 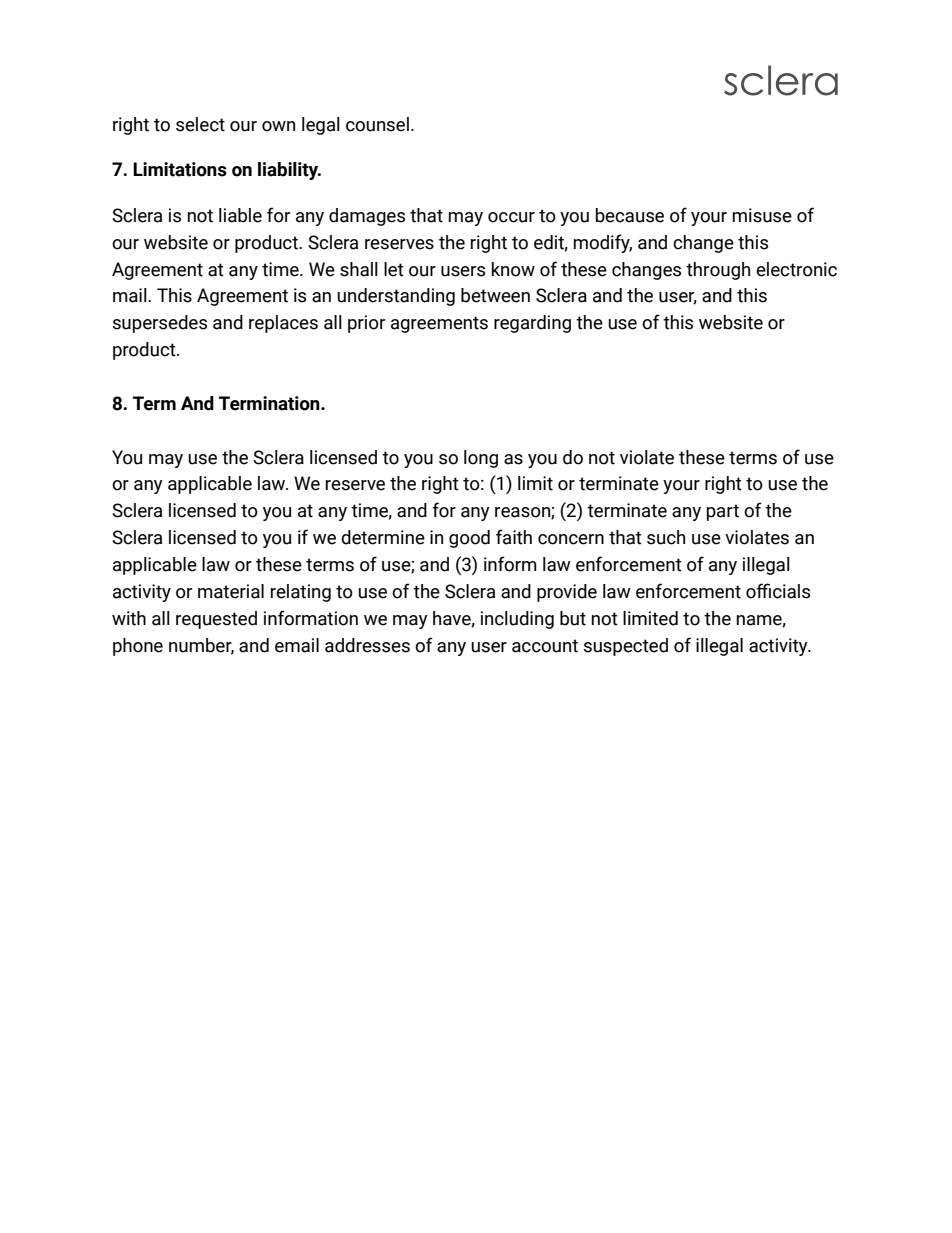 I want to click on part, so click(x=723, y=512).
